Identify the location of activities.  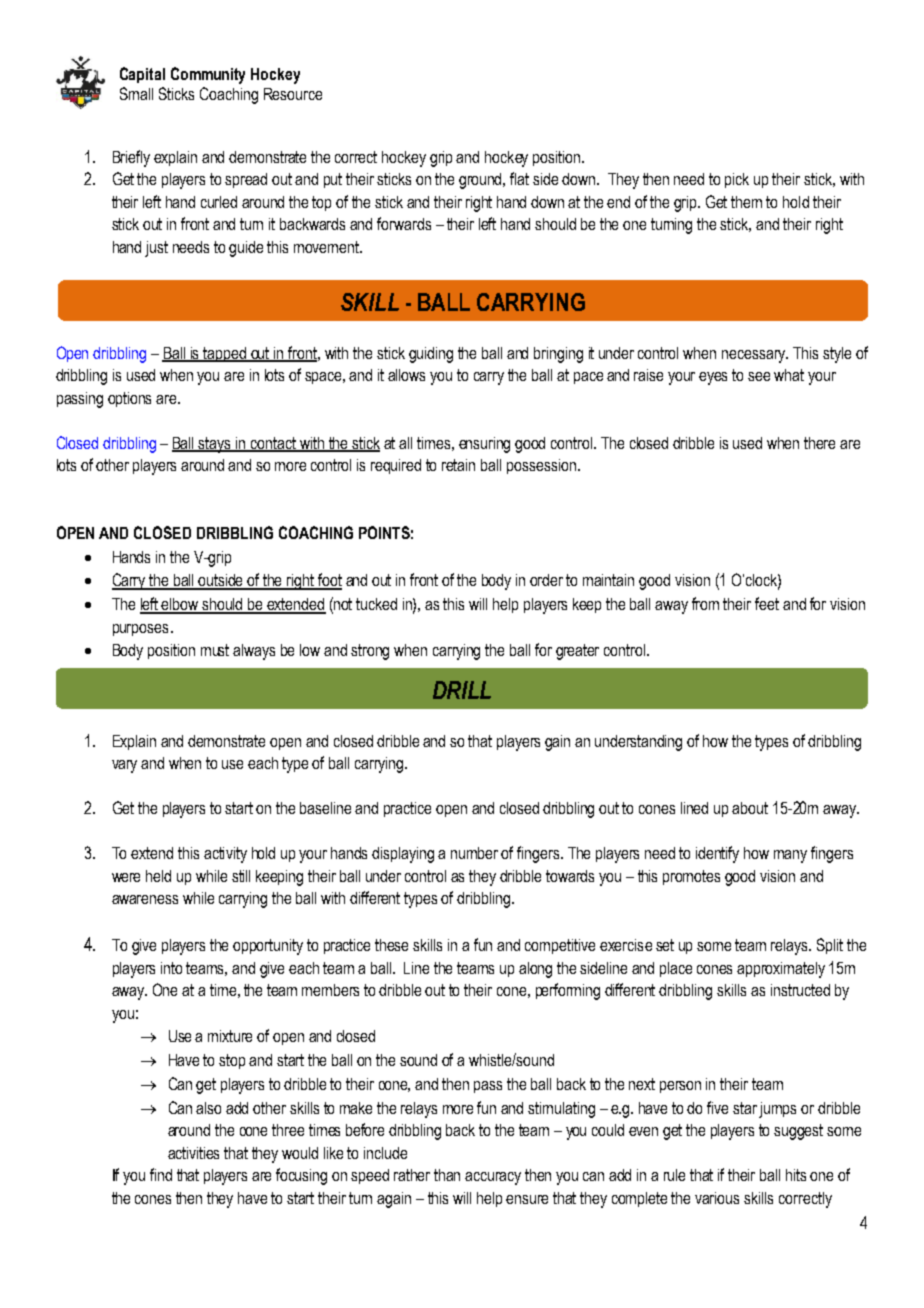
(193, 1153).
